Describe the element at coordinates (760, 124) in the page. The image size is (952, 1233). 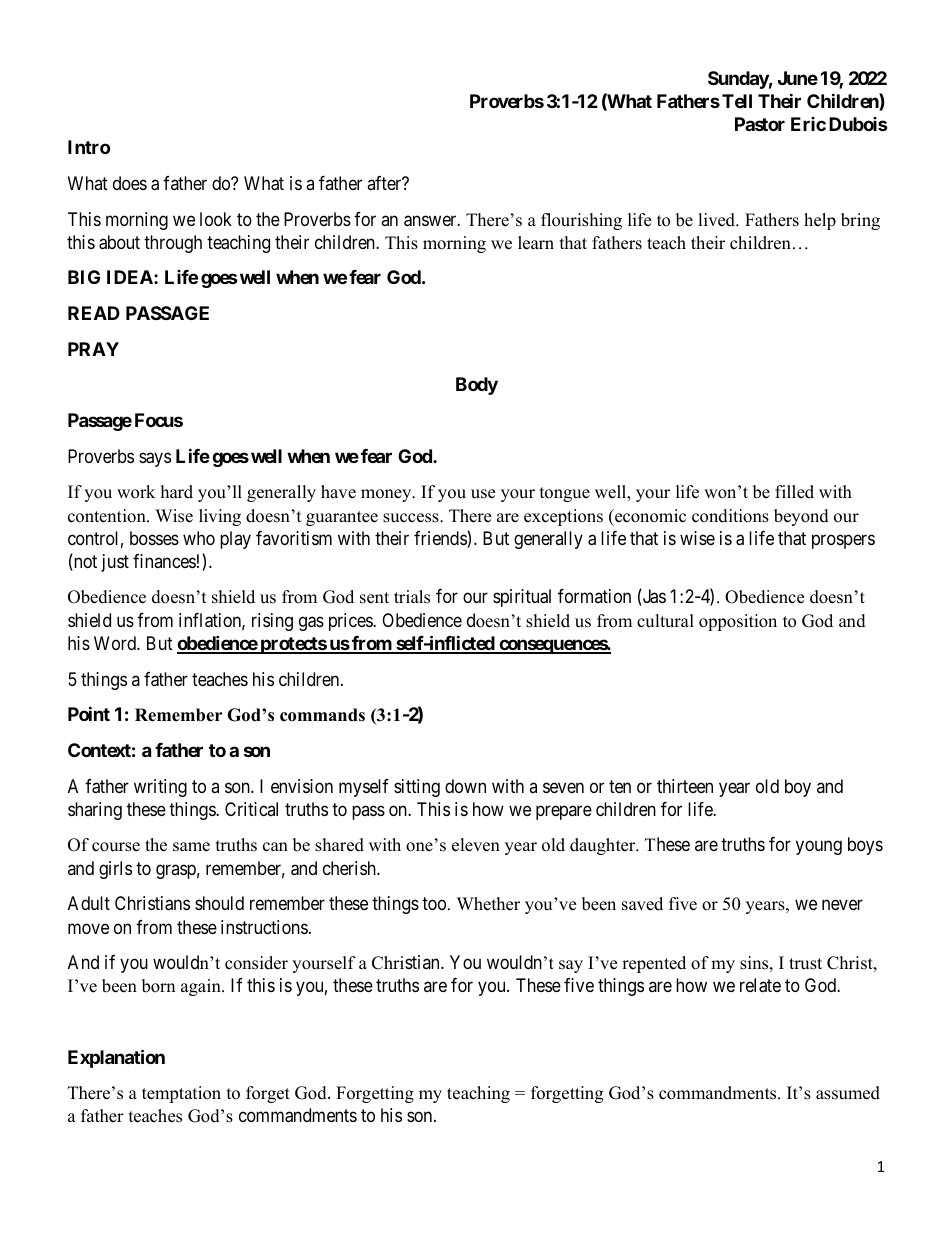
I see `Pastor` at that location.
